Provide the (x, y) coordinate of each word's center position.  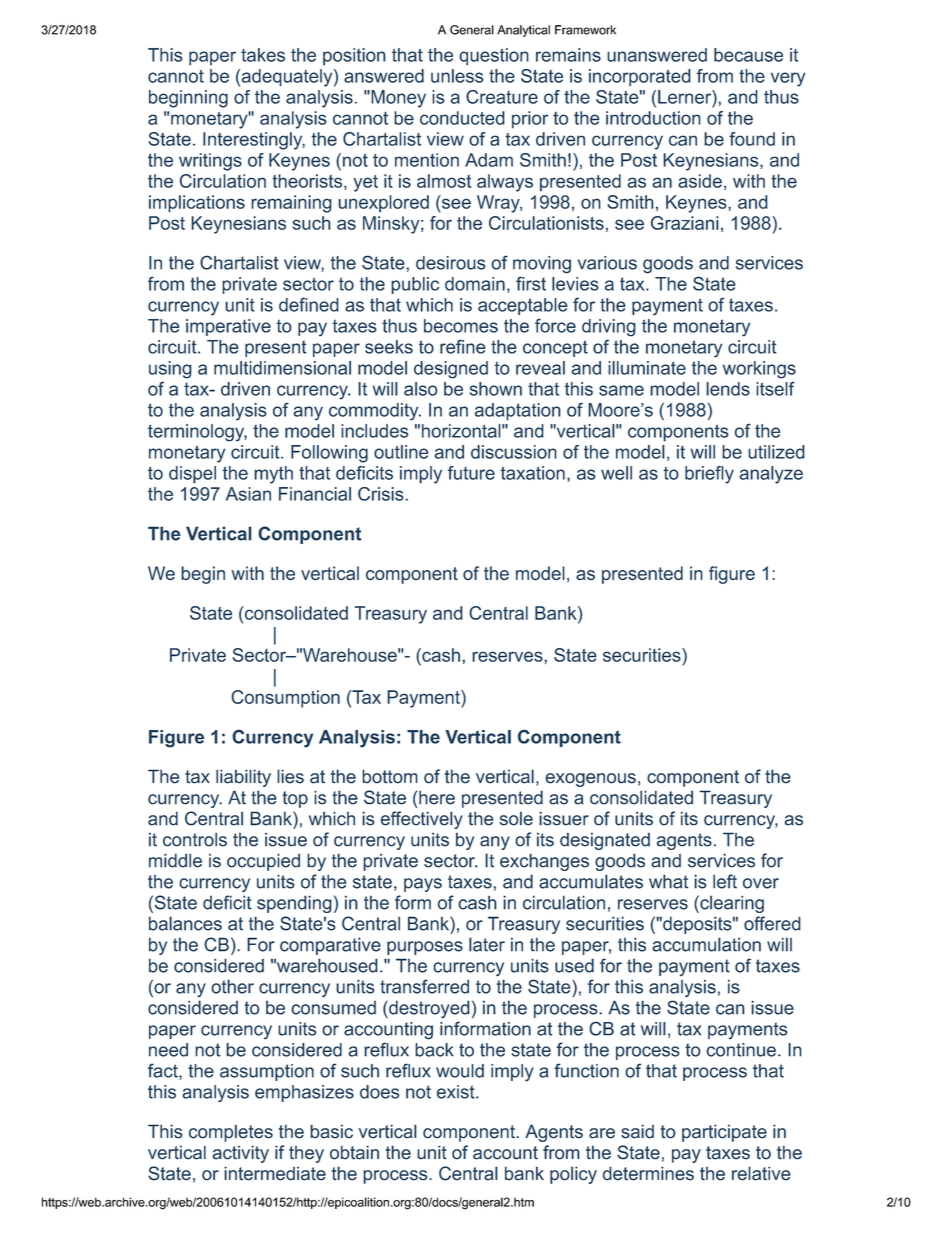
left (725, 881)
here (437, 797)
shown (496, 389)
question (494, 57)
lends (728, 389)
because (748, 55)
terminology (197, 433)
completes (231, 1133)
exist (457, 1092)
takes (263, 55)
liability (243, 778)
